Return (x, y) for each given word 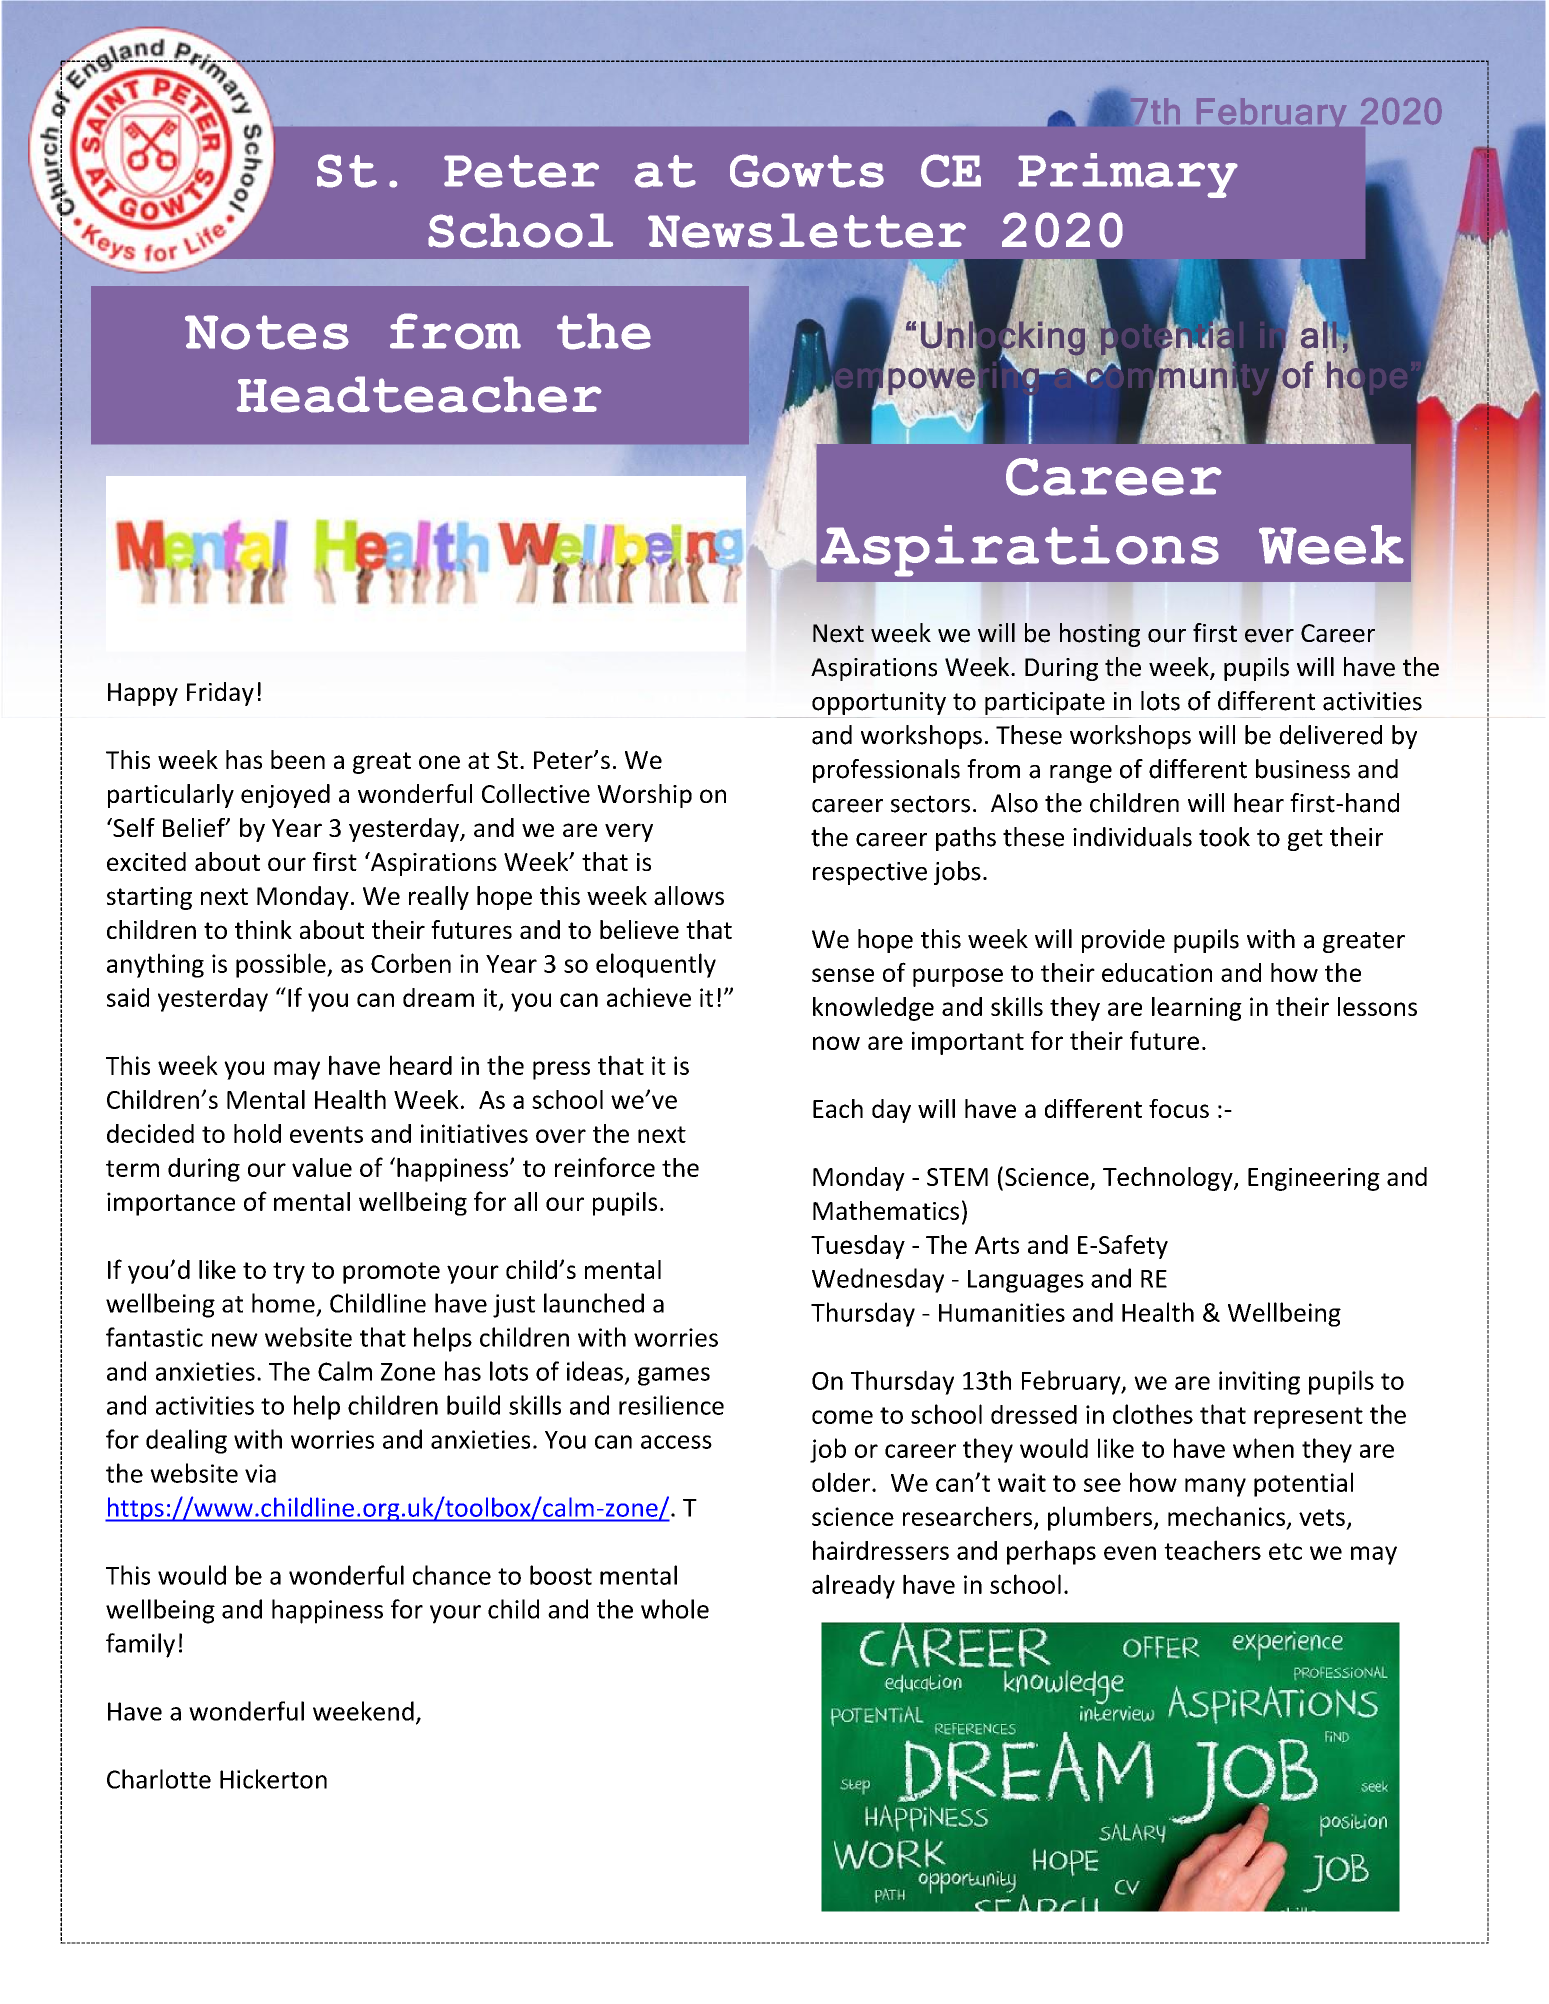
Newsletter (807, 230)
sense (843, 975)
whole (675, 1609)
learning (1197, 1009)
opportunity (879, 703)
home (283, 1303)
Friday (220, 694)
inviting (1259, 1383)
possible (282, 965)
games (674, 1376)
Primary (1128, 175)
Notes (267, 332)
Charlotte (159, 1779)
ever (1269, 636)
